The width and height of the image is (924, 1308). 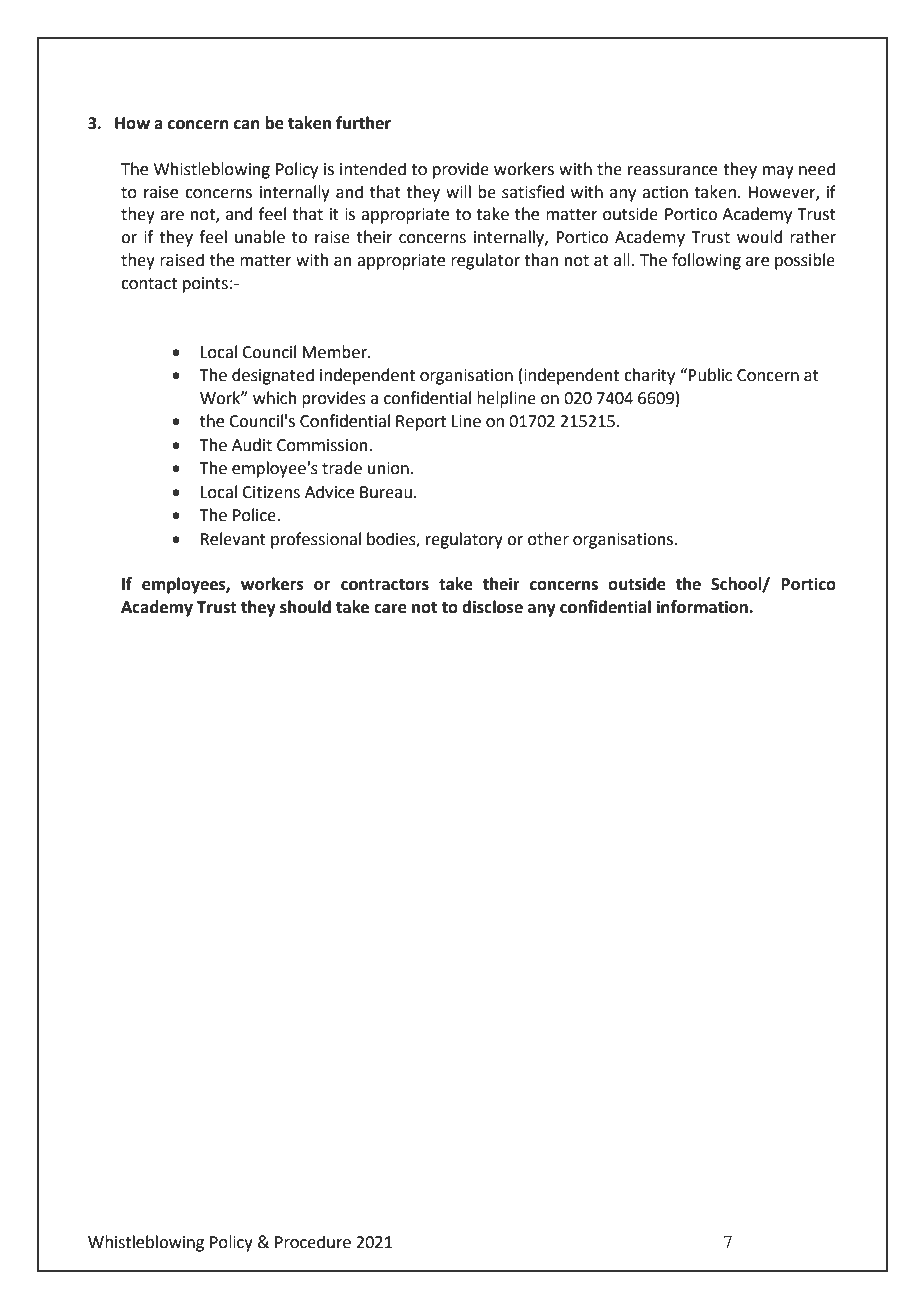 I want to click on Police, so click(x=255, y=515).
